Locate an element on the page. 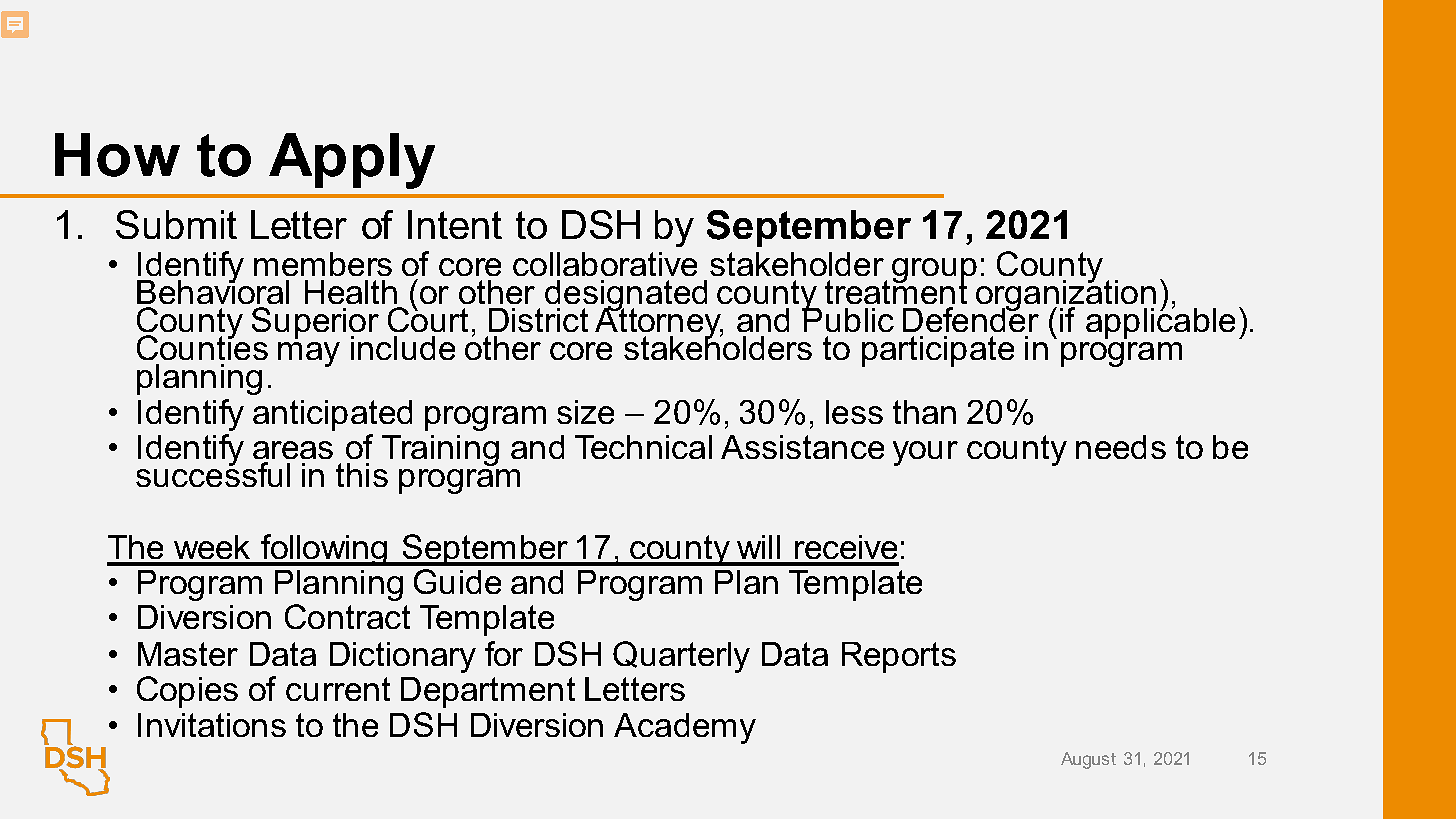  group is located at coordinates (934, 272).
